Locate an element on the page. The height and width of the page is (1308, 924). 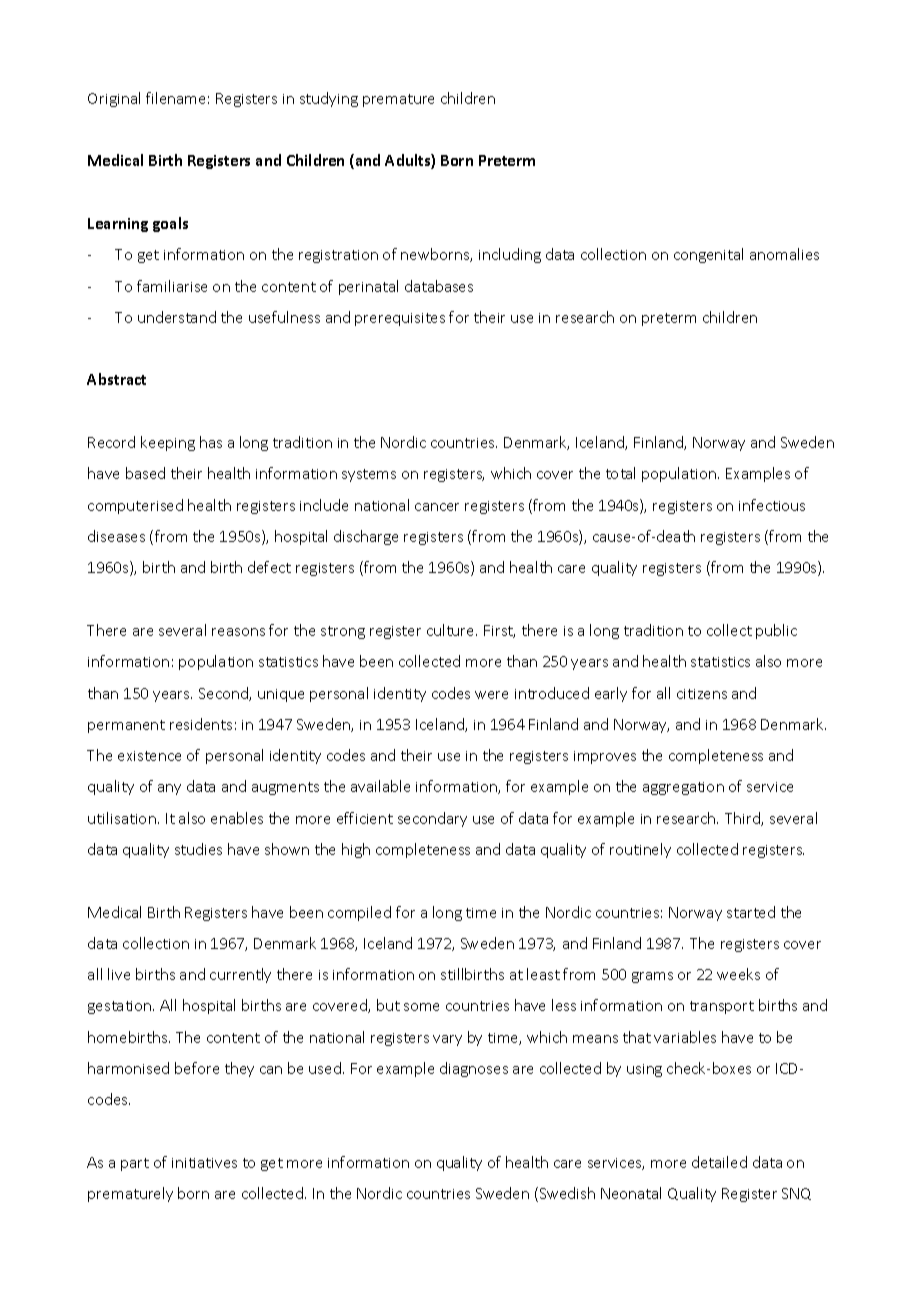
culture is located at coordinates (452, 630).
